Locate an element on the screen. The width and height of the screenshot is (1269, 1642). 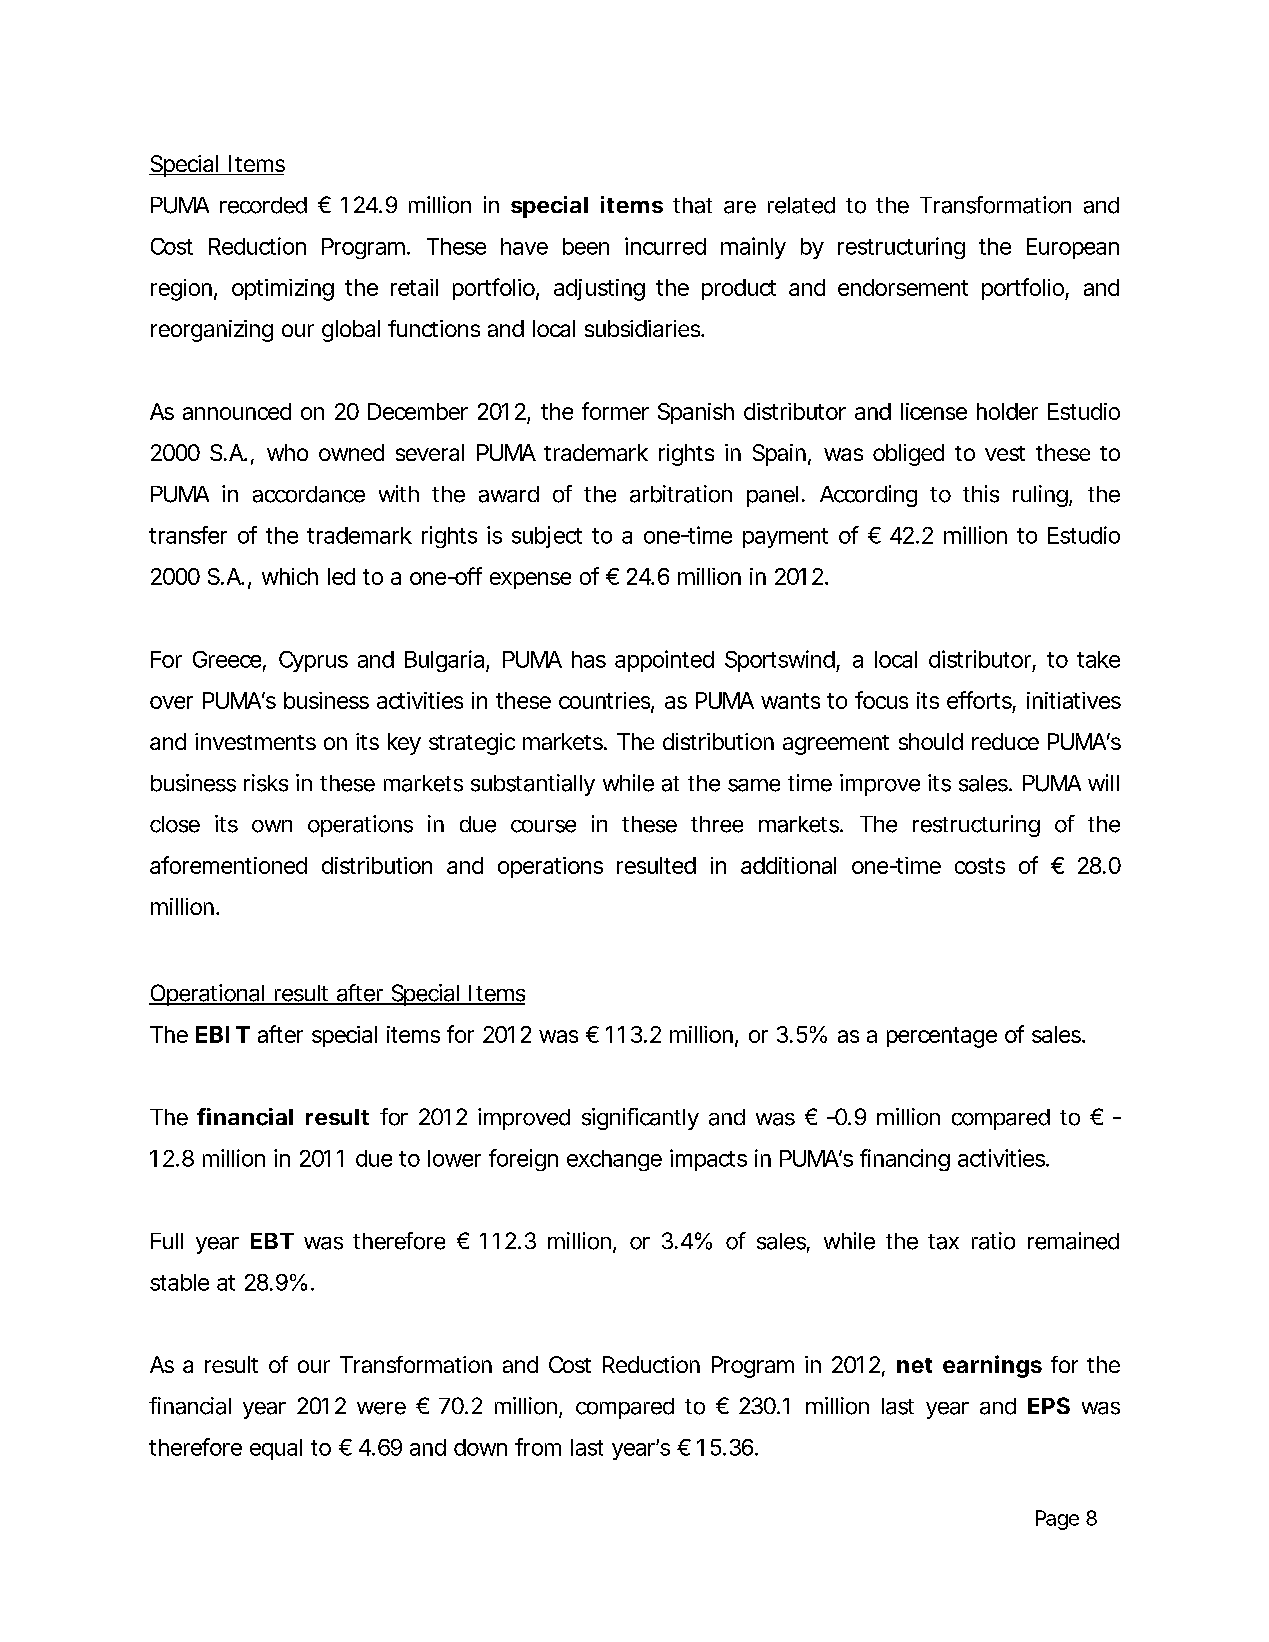
which is located at coordinates (290, 576).
